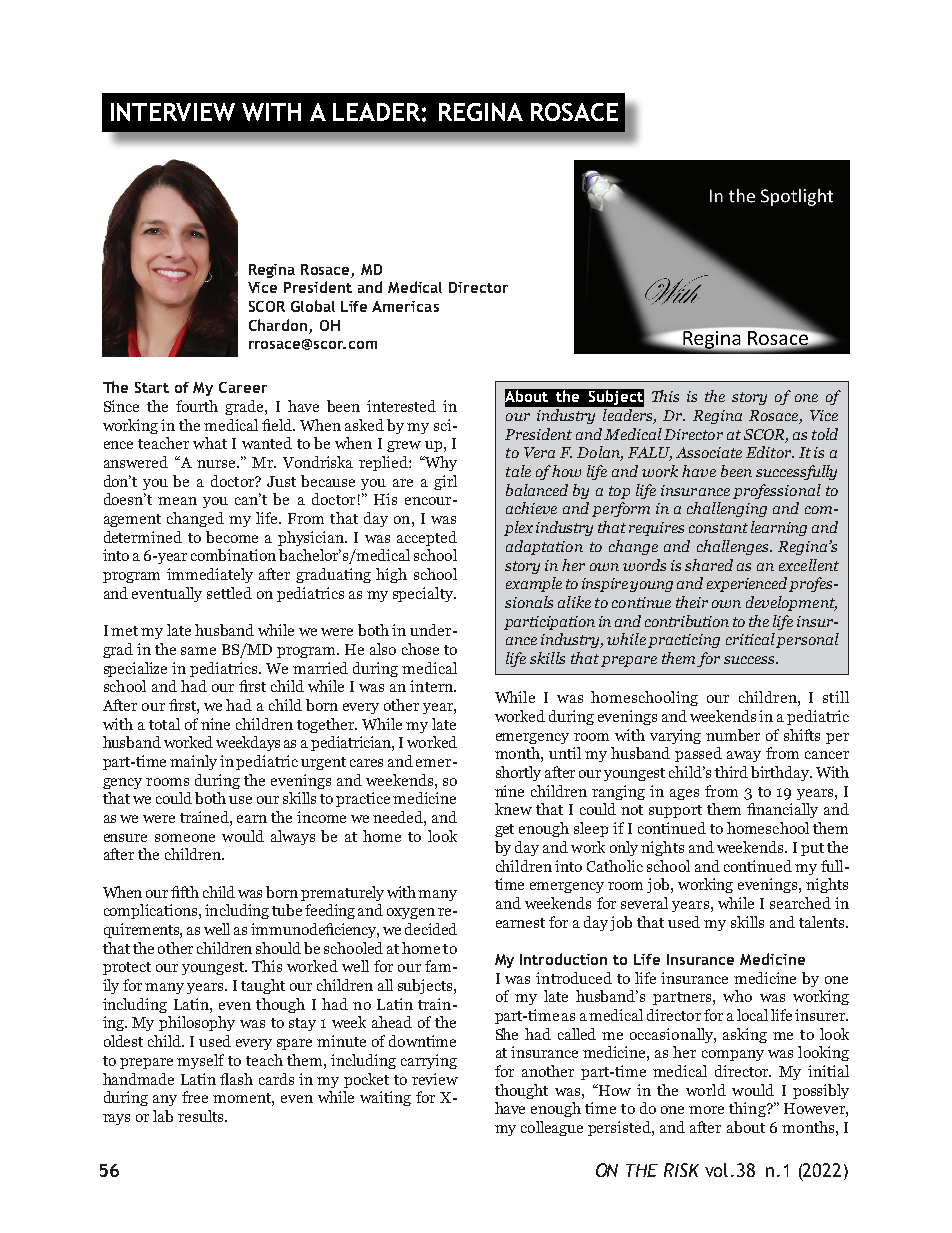  Describe the element at coordinates (197, 406) in the screenshot. I see `fourth` at that location.
